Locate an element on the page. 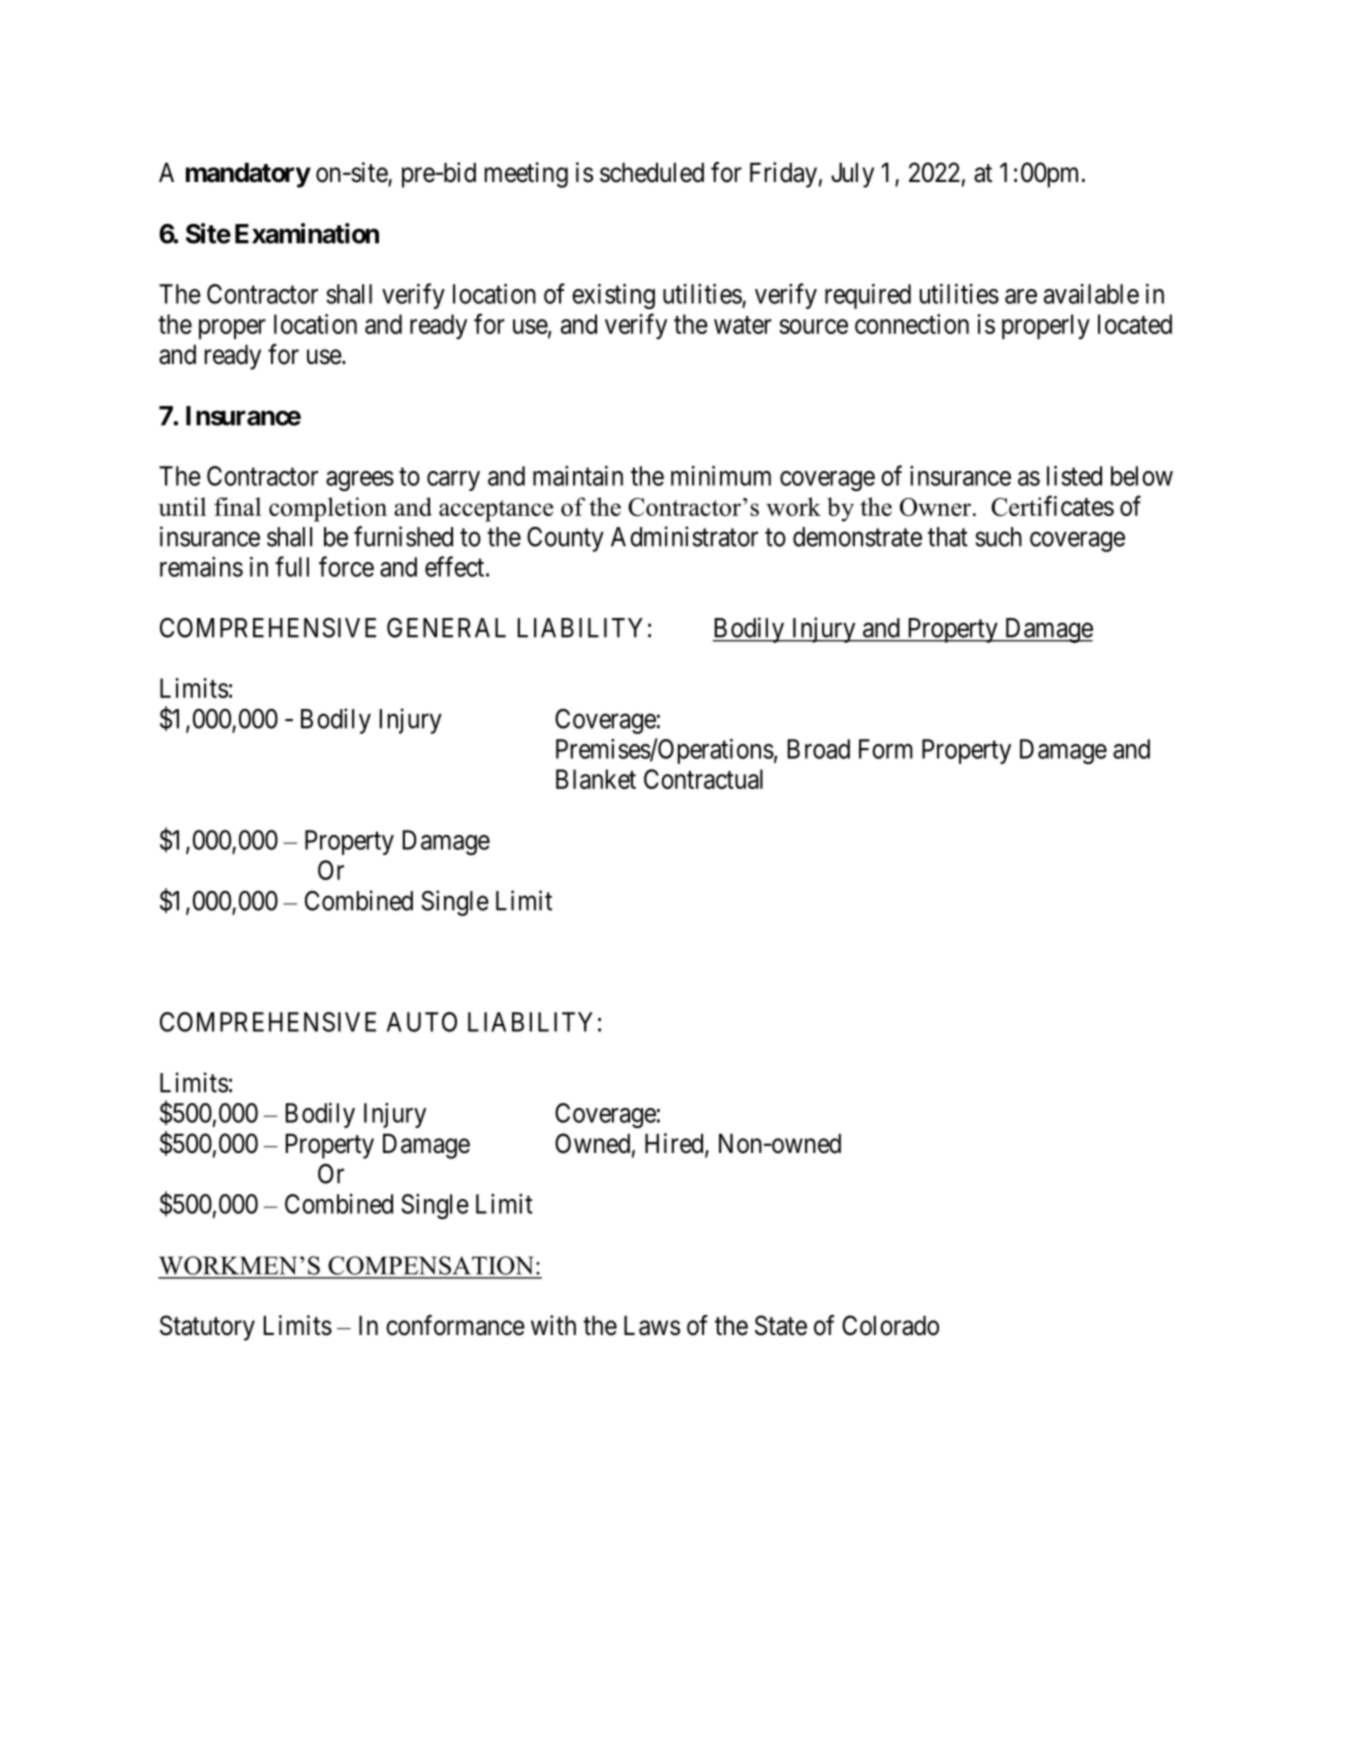 Image resolution: width=1346 pixels, height=1741 pixels. agrees is located at coordinates (360, 481).
